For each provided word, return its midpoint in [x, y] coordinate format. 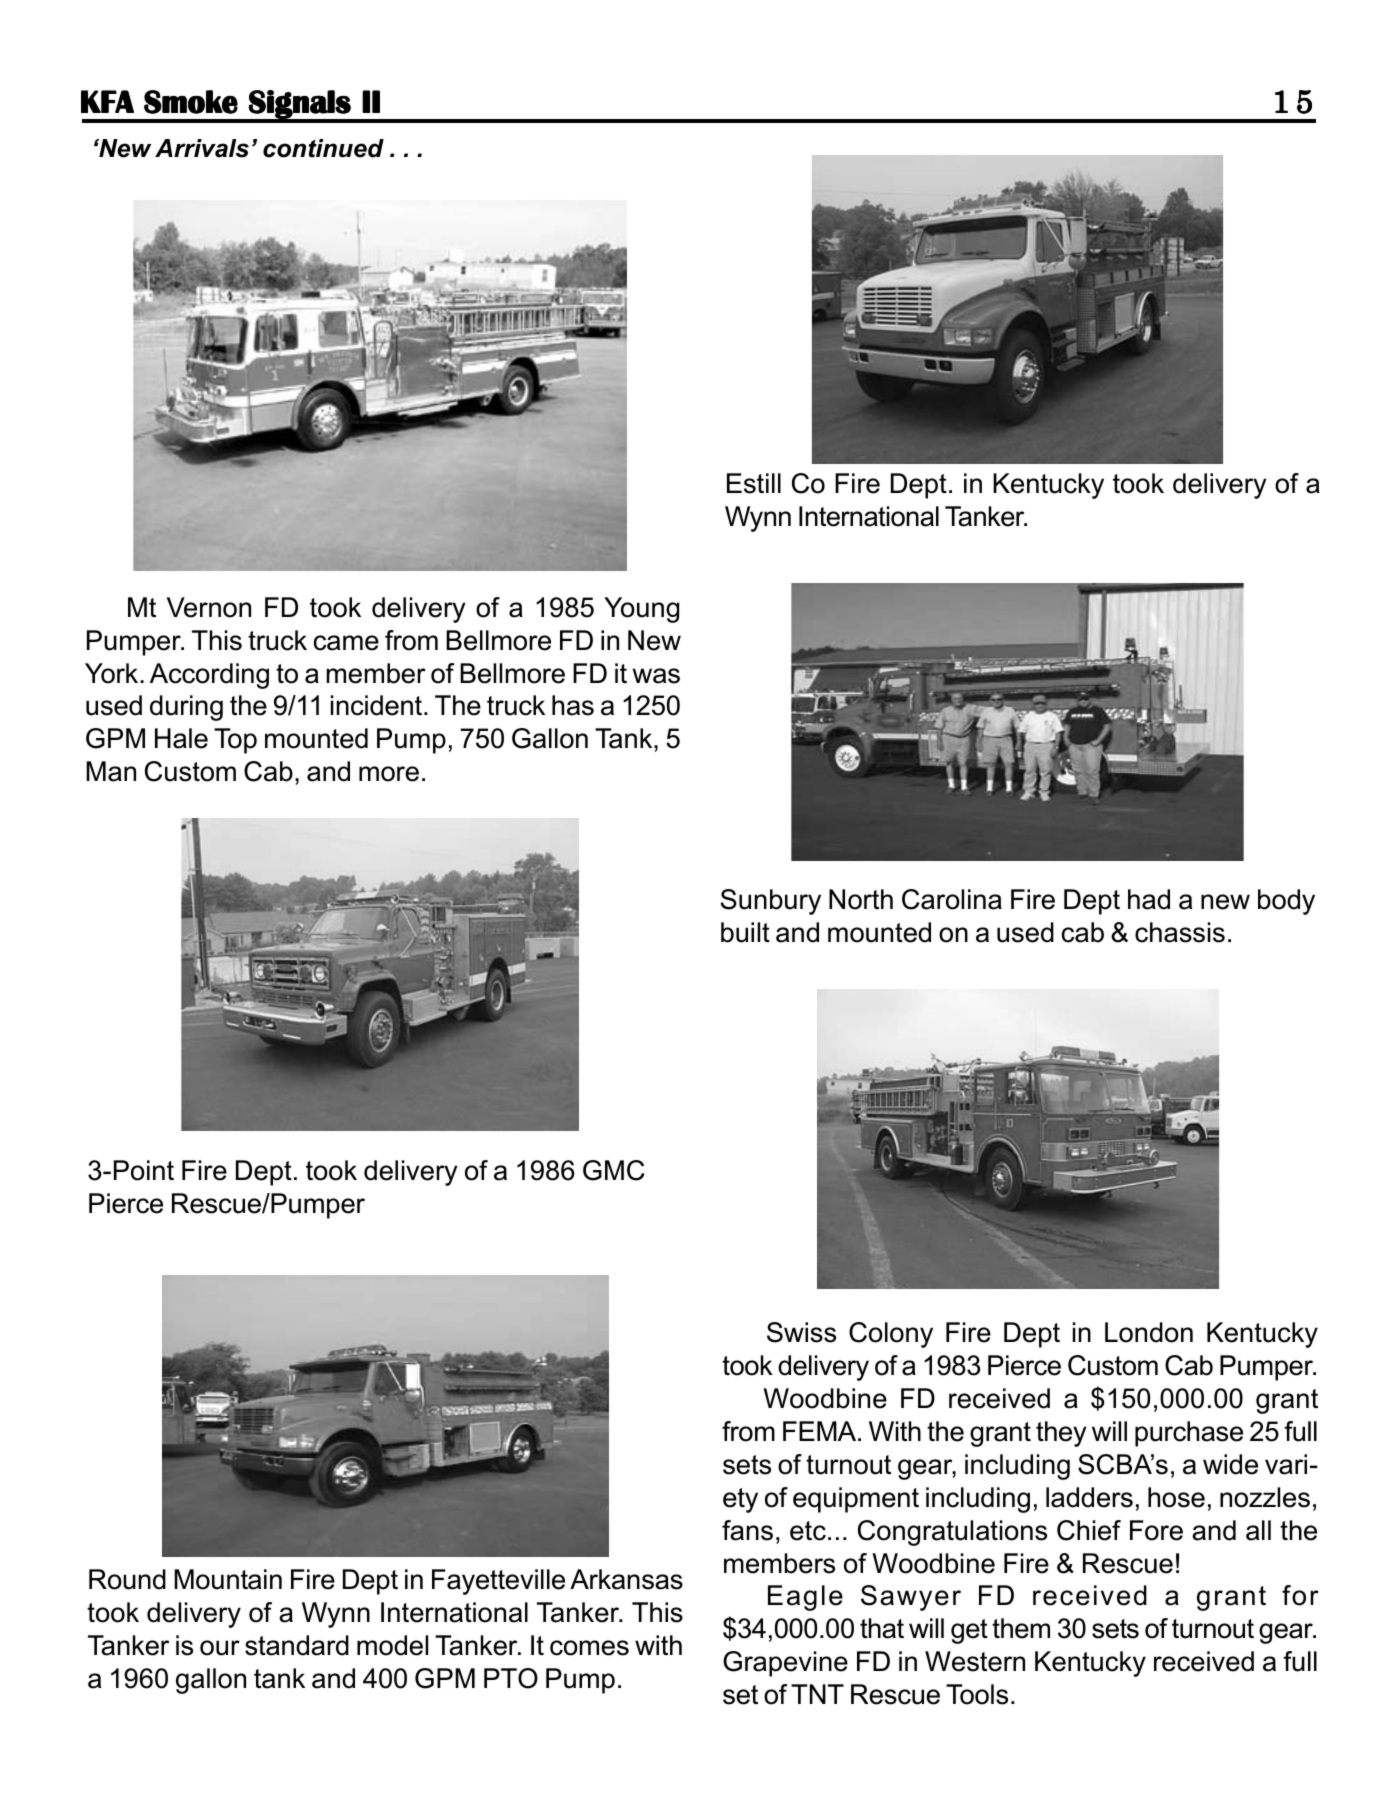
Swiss [801, 1332]
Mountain [228, 1579]
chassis [1180, 932]
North [861, 899]
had [1149, 899]
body [1286, 902]
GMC [614, 1170]
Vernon [209, 607]
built [745, 932]
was [656, 676]
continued [323, 148]
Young [641, 610]
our [220, 1648]
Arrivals [202, 148]
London [1149, 1332]
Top [235, 741]
